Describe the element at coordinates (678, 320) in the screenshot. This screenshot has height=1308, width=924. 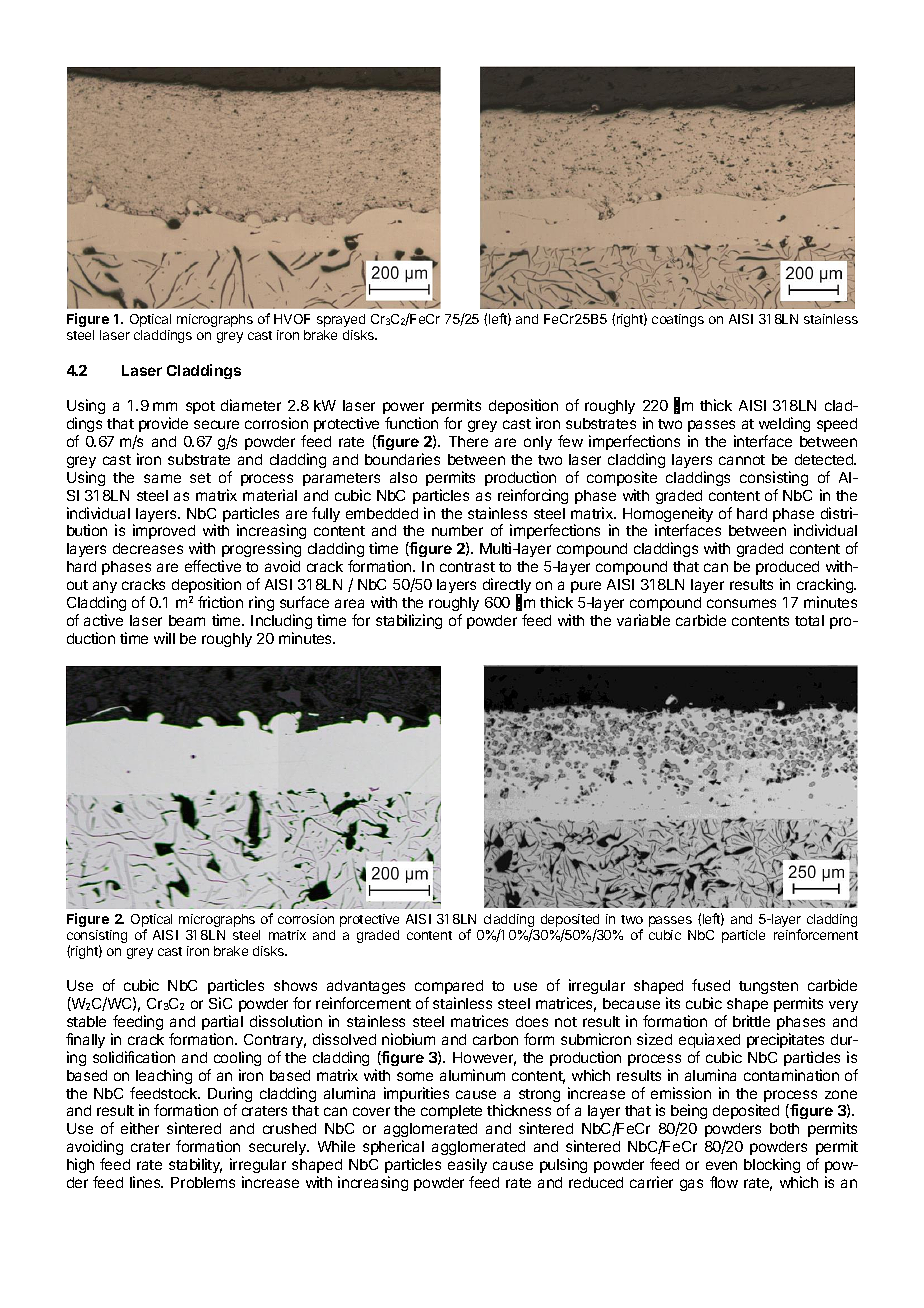
I see `coatings` at that location.
